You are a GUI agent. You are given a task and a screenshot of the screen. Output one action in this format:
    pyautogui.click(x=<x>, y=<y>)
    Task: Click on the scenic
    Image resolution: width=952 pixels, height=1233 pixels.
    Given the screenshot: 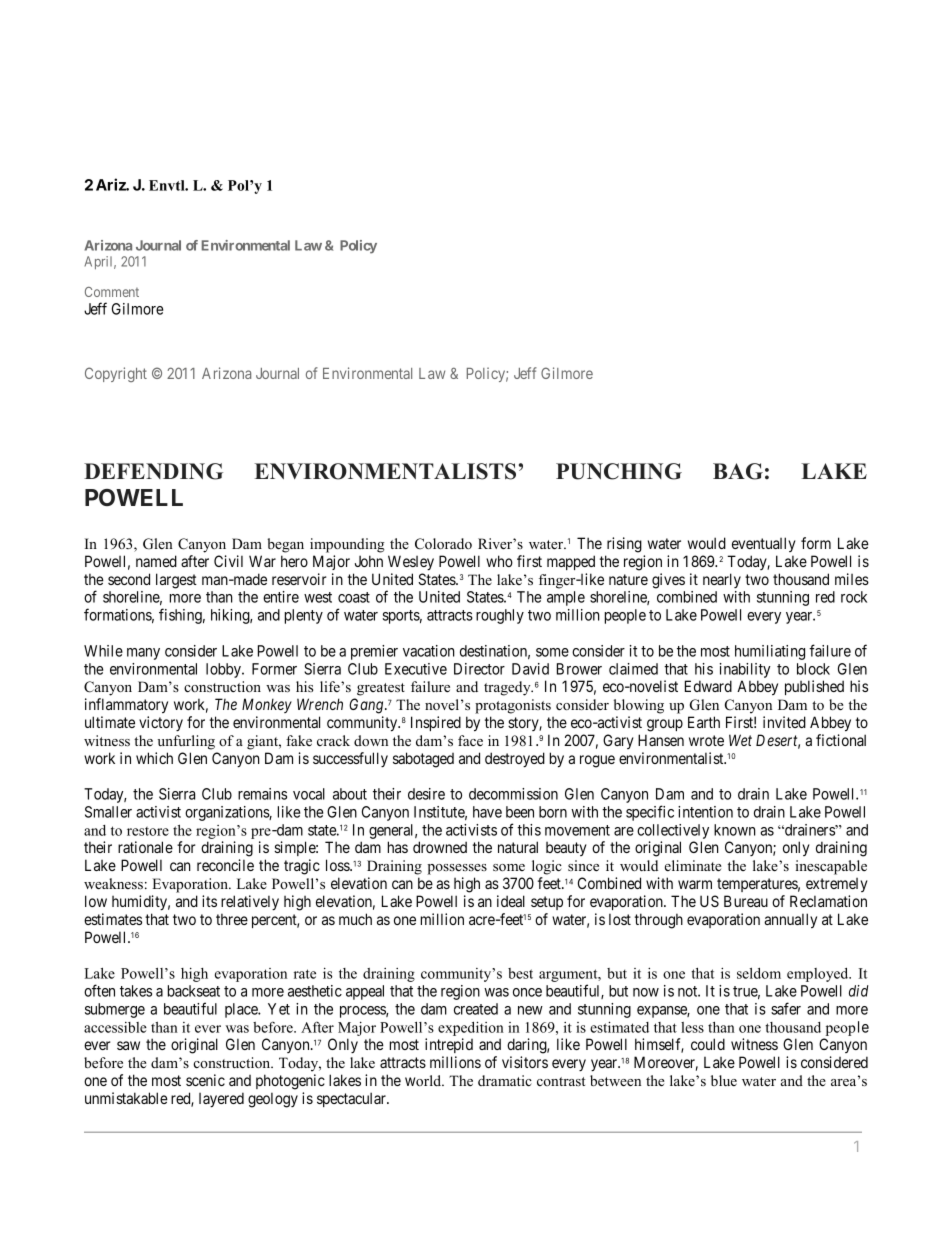 What is the action you would take?
    pyautogui.click(x=205, y=1080)
